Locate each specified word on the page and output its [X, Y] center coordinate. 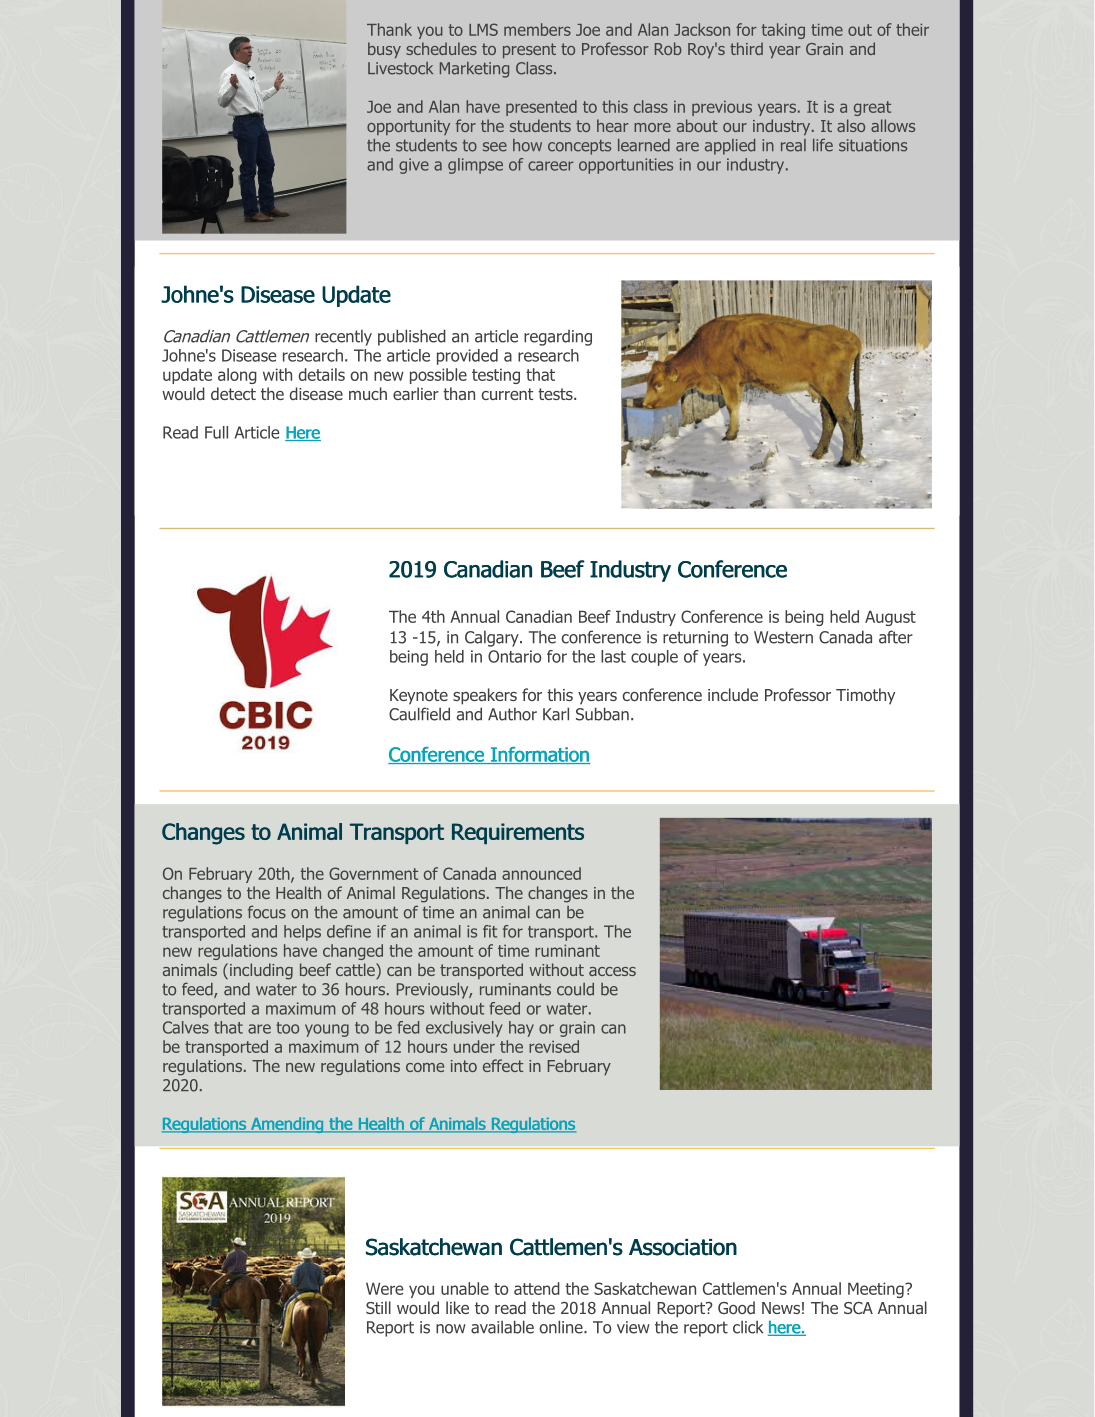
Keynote [419, 697]
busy [384, 50]
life [823, 145]
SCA [858, 1308]
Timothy [865, 696]
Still [378, 1307]
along [237, 376]
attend [537, 1288]
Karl [556, 714]
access [612, 971]
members [537, 29]
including [260, 971]
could [575, 989]
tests [556, 394]
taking [783, 31]
